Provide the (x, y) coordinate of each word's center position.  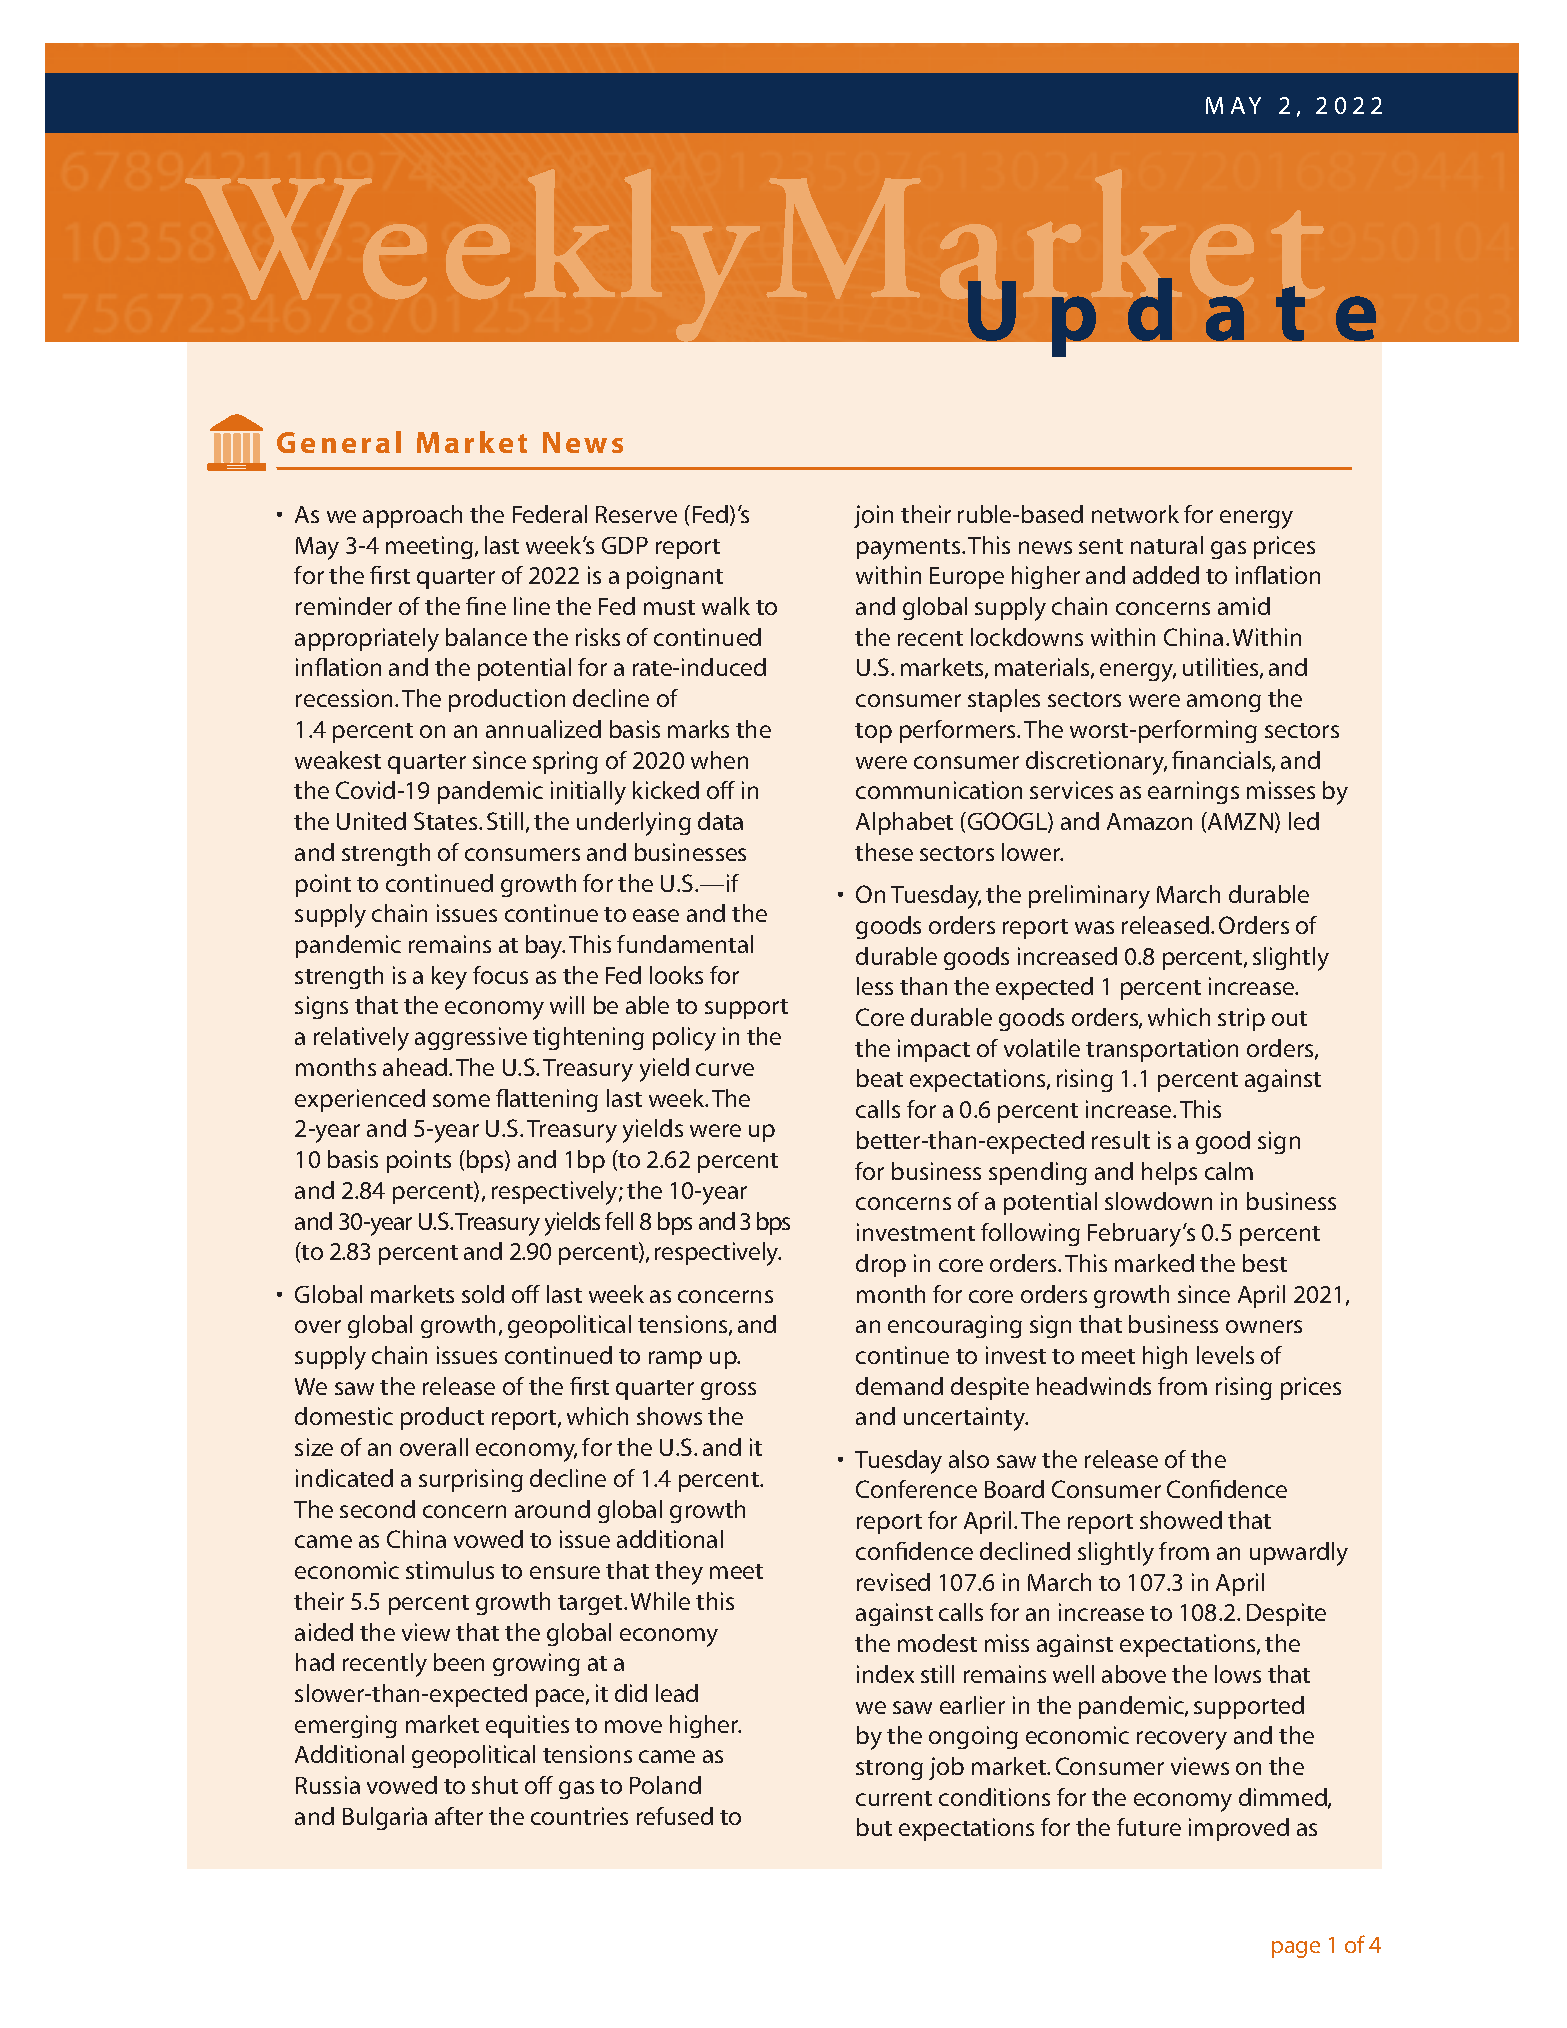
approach (412, 516)
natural (1167, 545)
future (1149, 1827)
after (459, 1816)
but (874, 1827)
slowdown (1158, 1201)
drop (881, 1265)
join (873, 516)
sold (483, 1294)
